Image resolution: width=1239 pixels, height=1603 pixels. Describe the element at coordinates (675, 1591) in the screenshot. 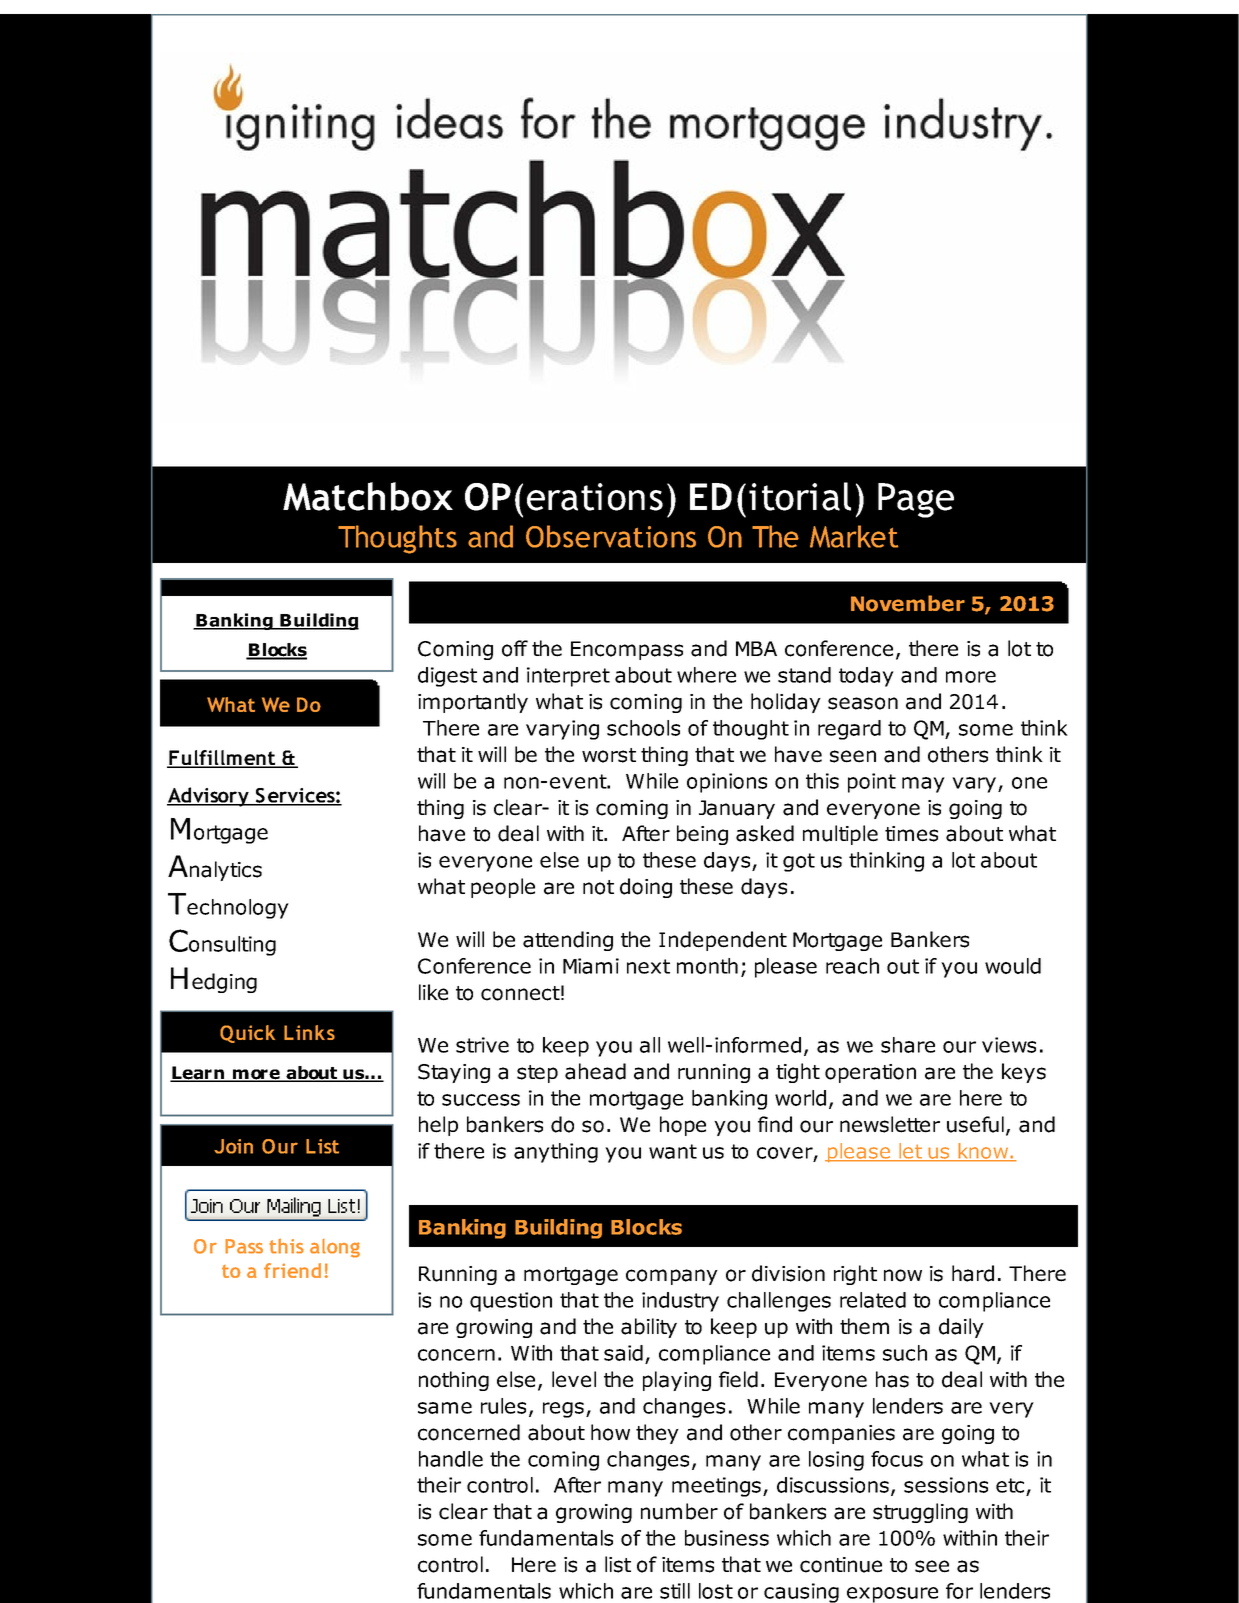

I see `still` at that location.
